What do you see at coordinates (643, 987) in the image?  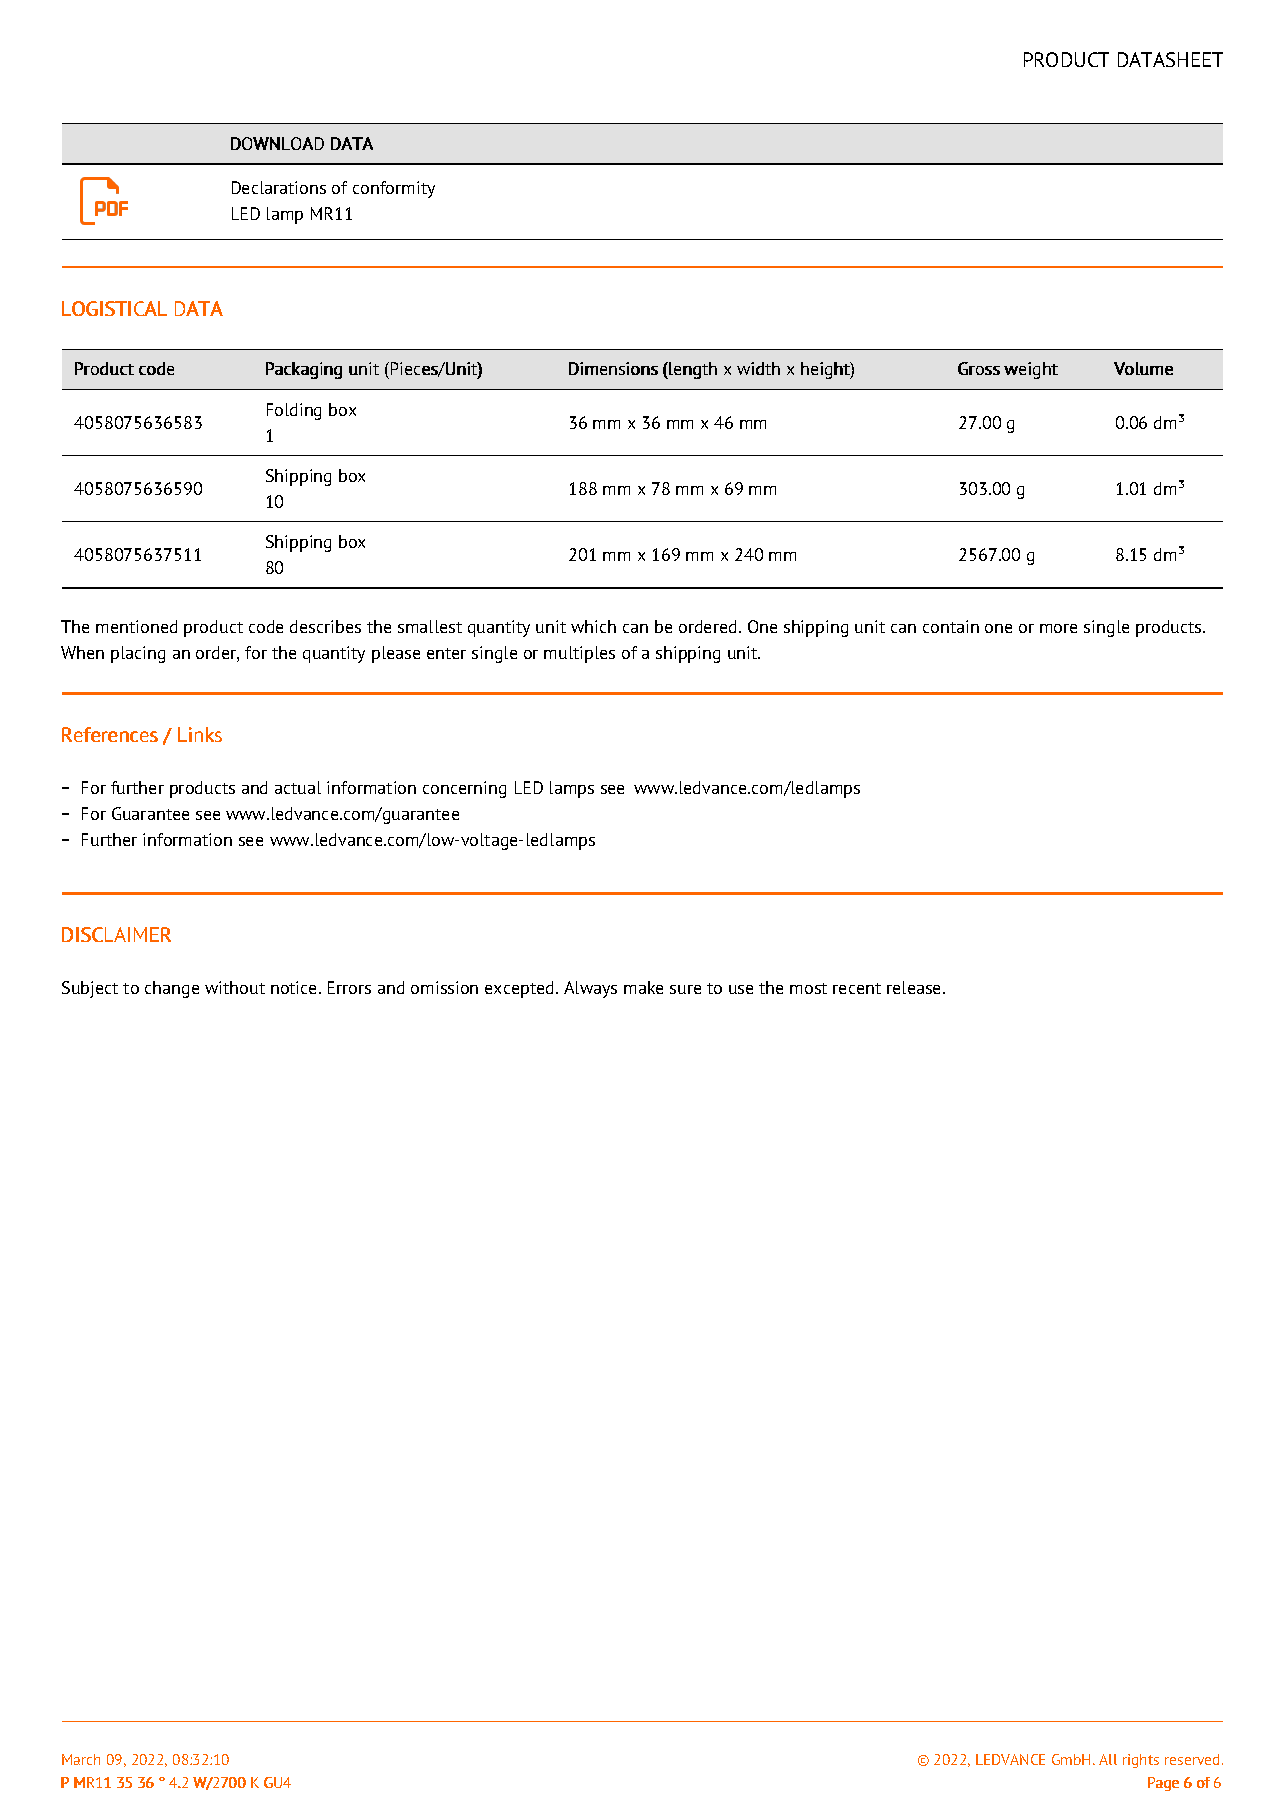 I see `make` at bounding box center [643, 987].
